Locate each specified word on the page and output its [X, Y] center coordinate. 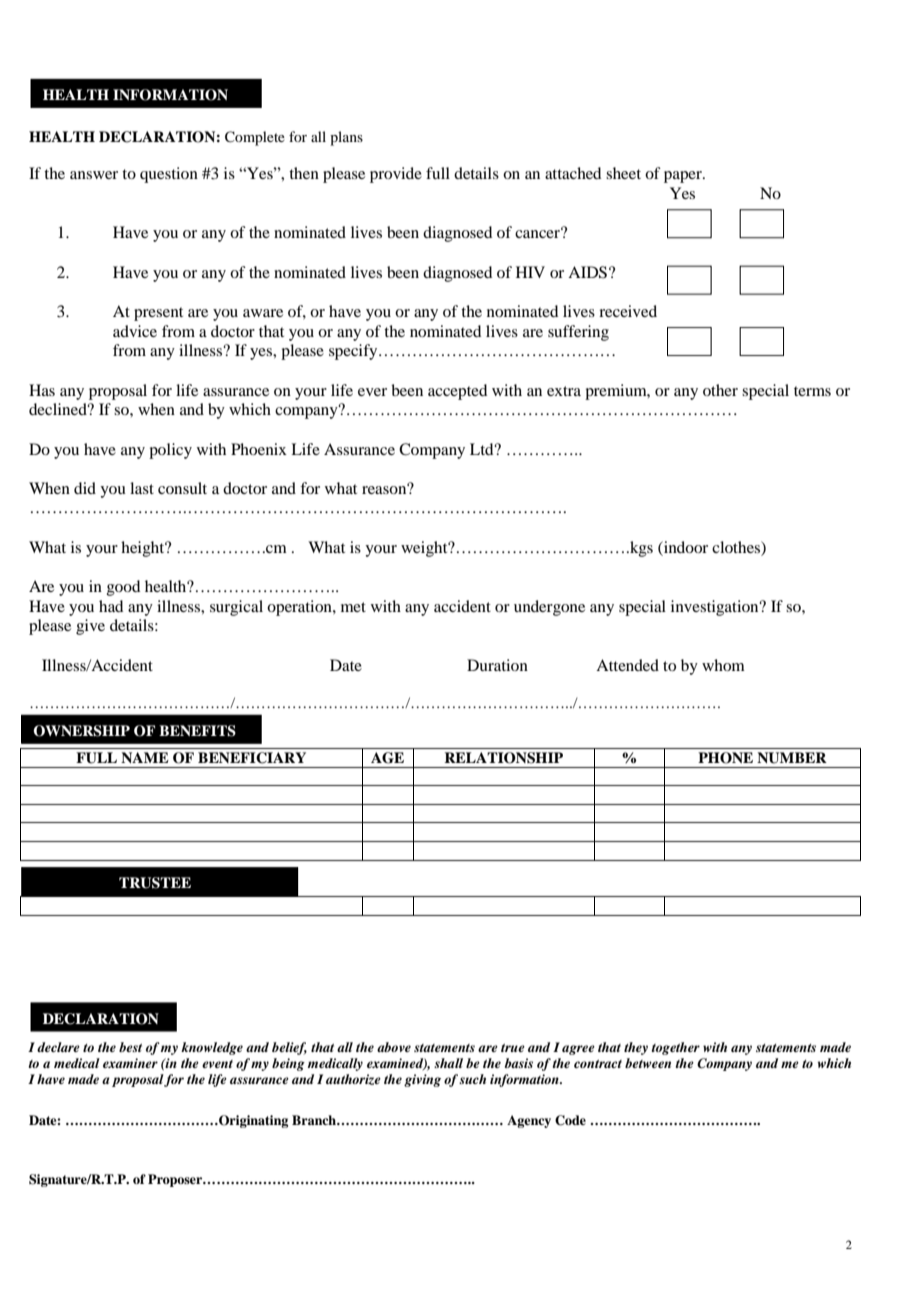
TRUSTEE [155, 883]
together [676, 1048]
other [720, 390]
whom [723, 665]
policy [170, 451]
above [394, 1047]
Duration [497, 665]
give [90, 627]
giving [422, 1080]
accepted [457, 392]
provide [396, 175]
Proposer [176, 1180]
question [169, 175]
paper [684, 177]
